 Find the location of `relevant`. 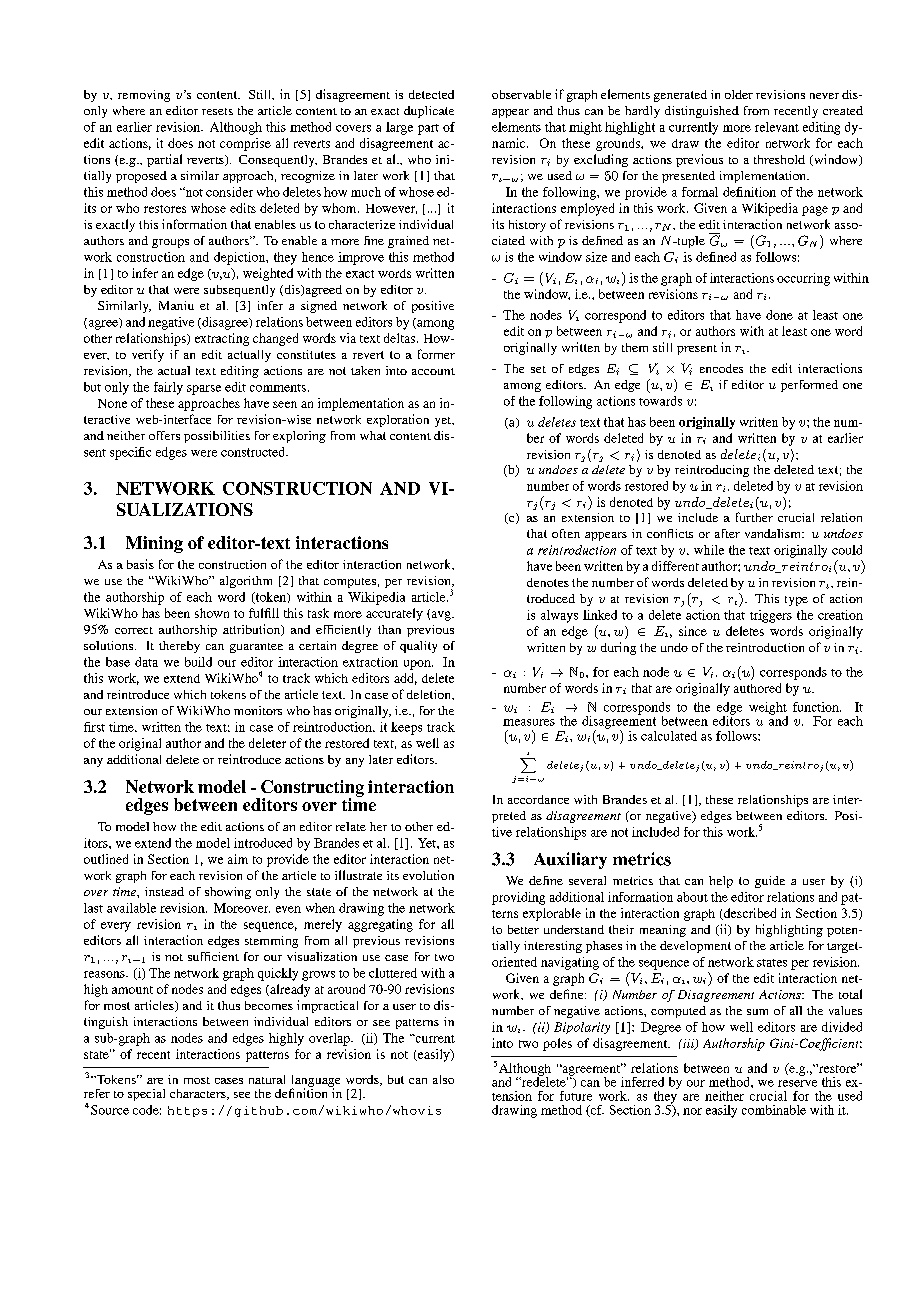

relevant is located at coordinates (777, 127).
